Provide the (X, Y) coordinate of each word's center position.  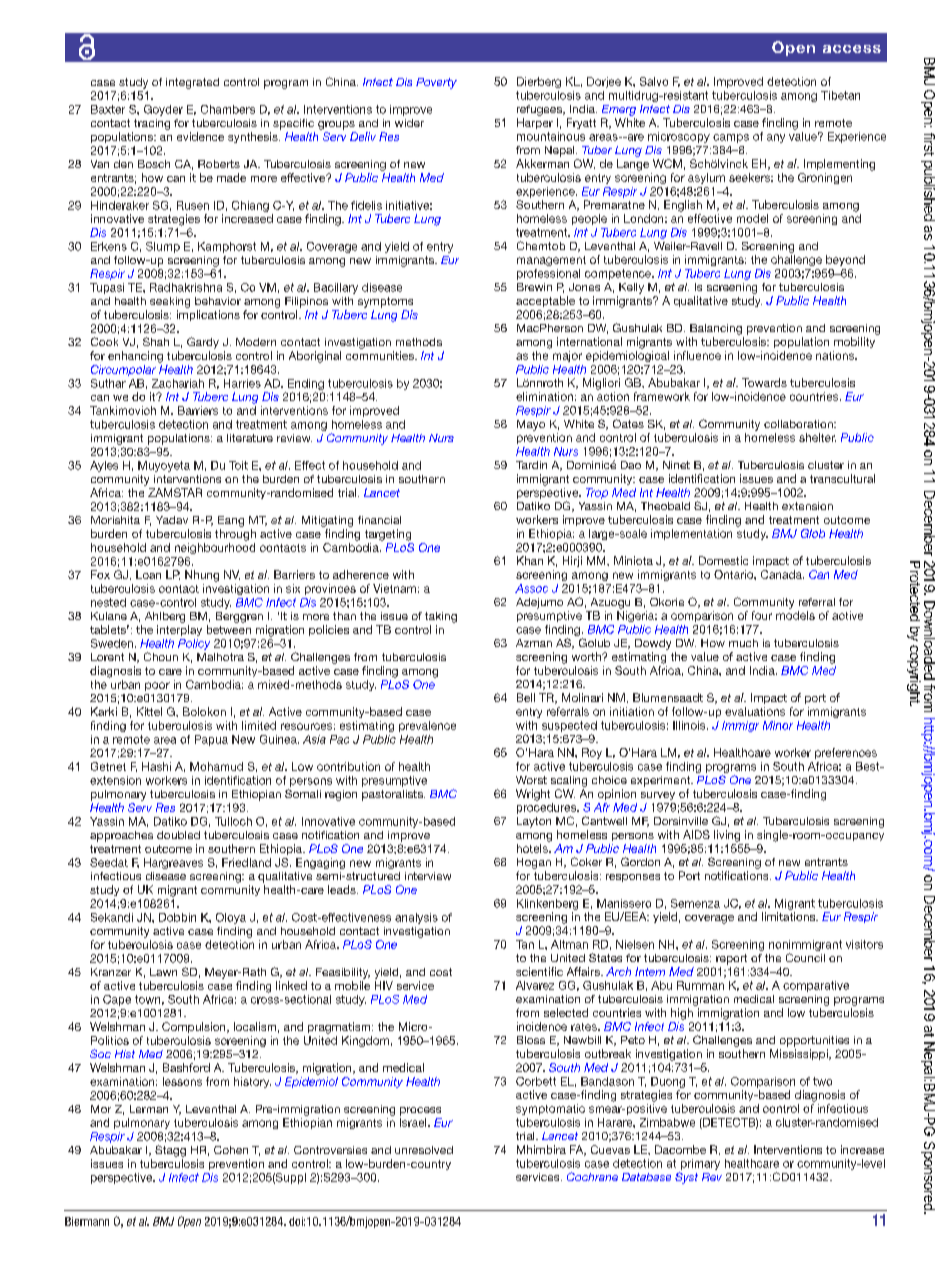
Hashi (156, 766)
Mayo (531, 425)
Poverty (436, 83)
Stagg (170, 1151)
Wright (533, 795)
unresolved (424, 1150)
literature (250, 438)
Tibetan (840, 95)
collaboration (799, 424)
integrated (192, 83)
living (727, 836)
